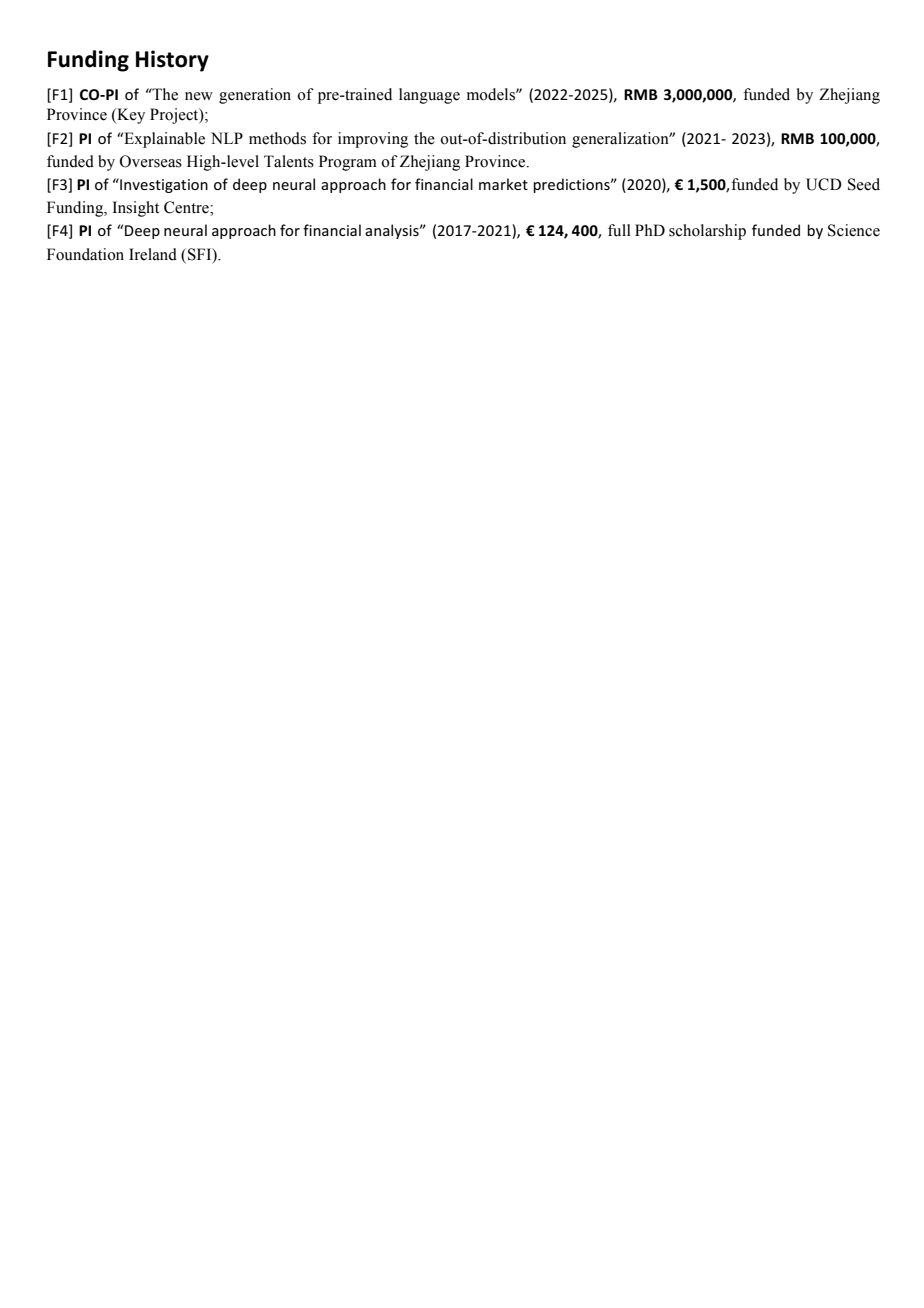 This screenshot has height=1308, width=924. What do you see at coordinates (348, 163) in the screenshot?
I see `Program` at bounding box center [348, 163].
